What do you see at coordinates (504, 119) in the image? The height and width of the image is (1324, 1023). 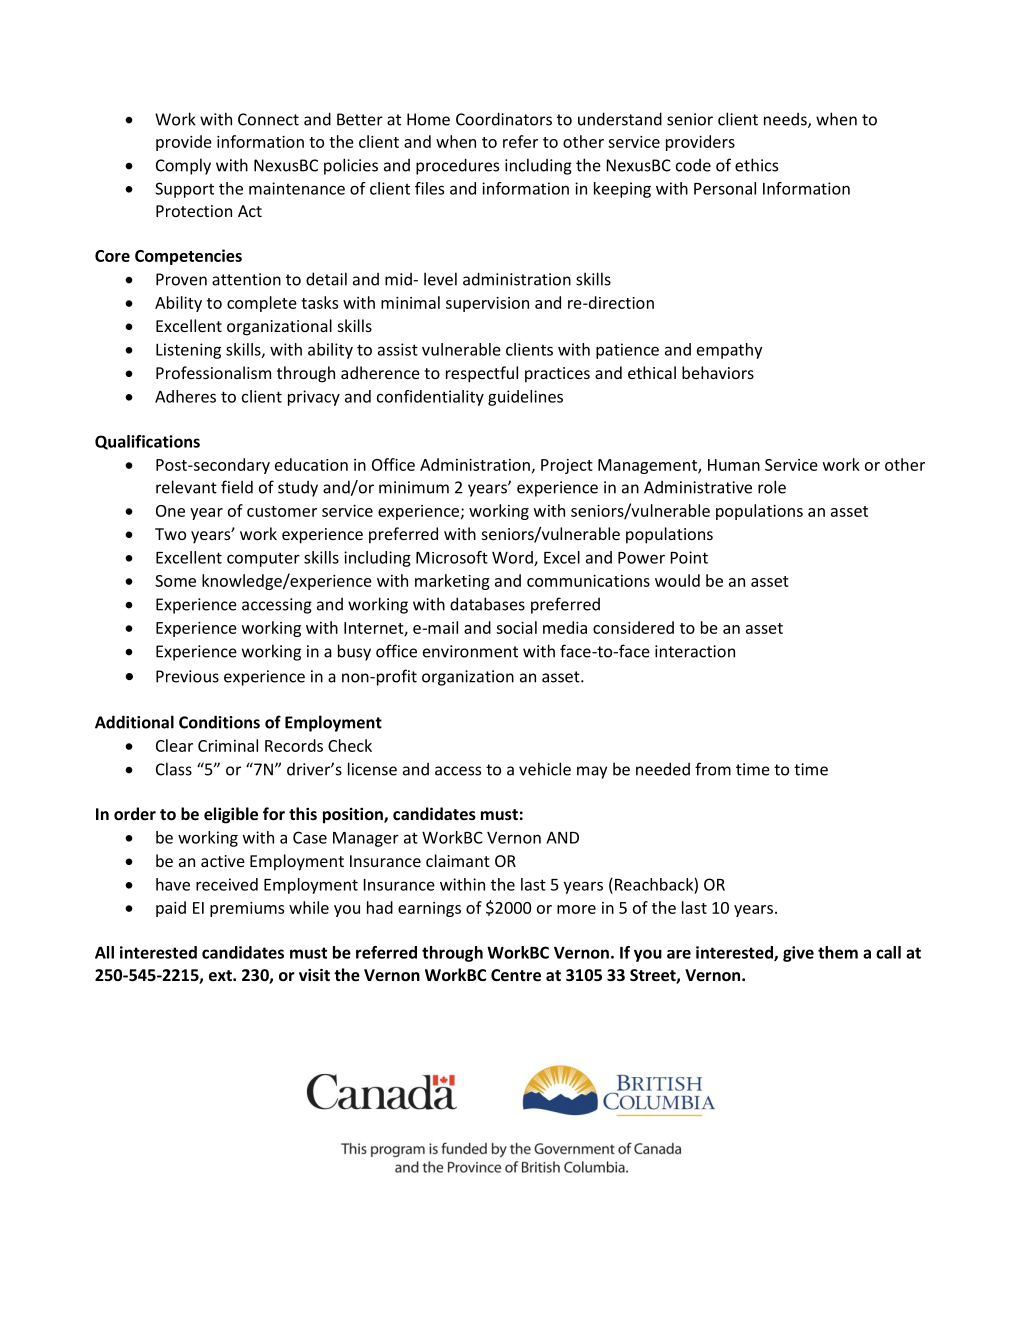 I see `Coordinators` at bounding box center [504, 119].
